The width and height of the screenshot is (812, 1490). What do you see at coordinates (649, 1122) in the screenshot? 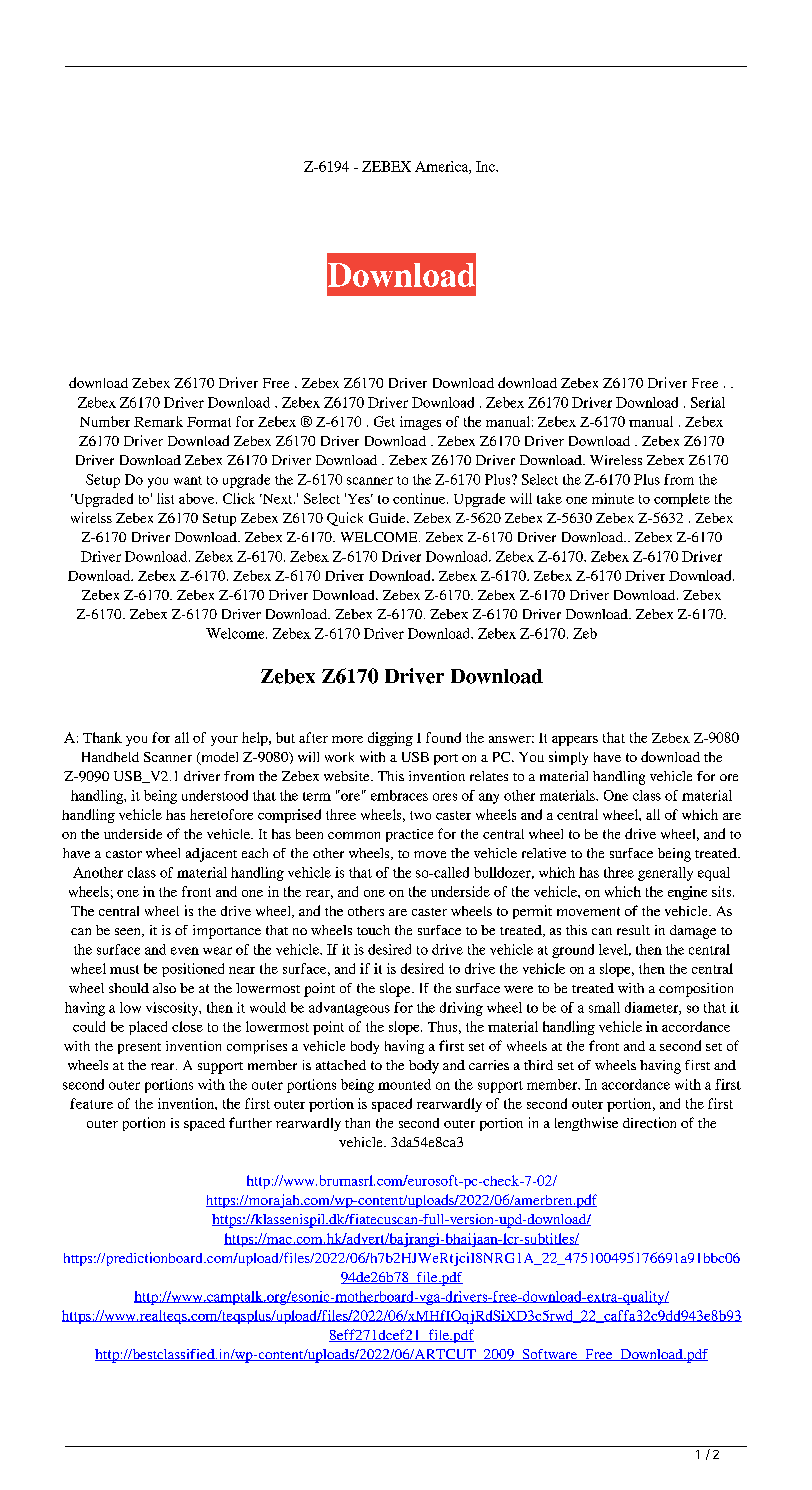
I see `direction` at bounding box center [649, 1122].
